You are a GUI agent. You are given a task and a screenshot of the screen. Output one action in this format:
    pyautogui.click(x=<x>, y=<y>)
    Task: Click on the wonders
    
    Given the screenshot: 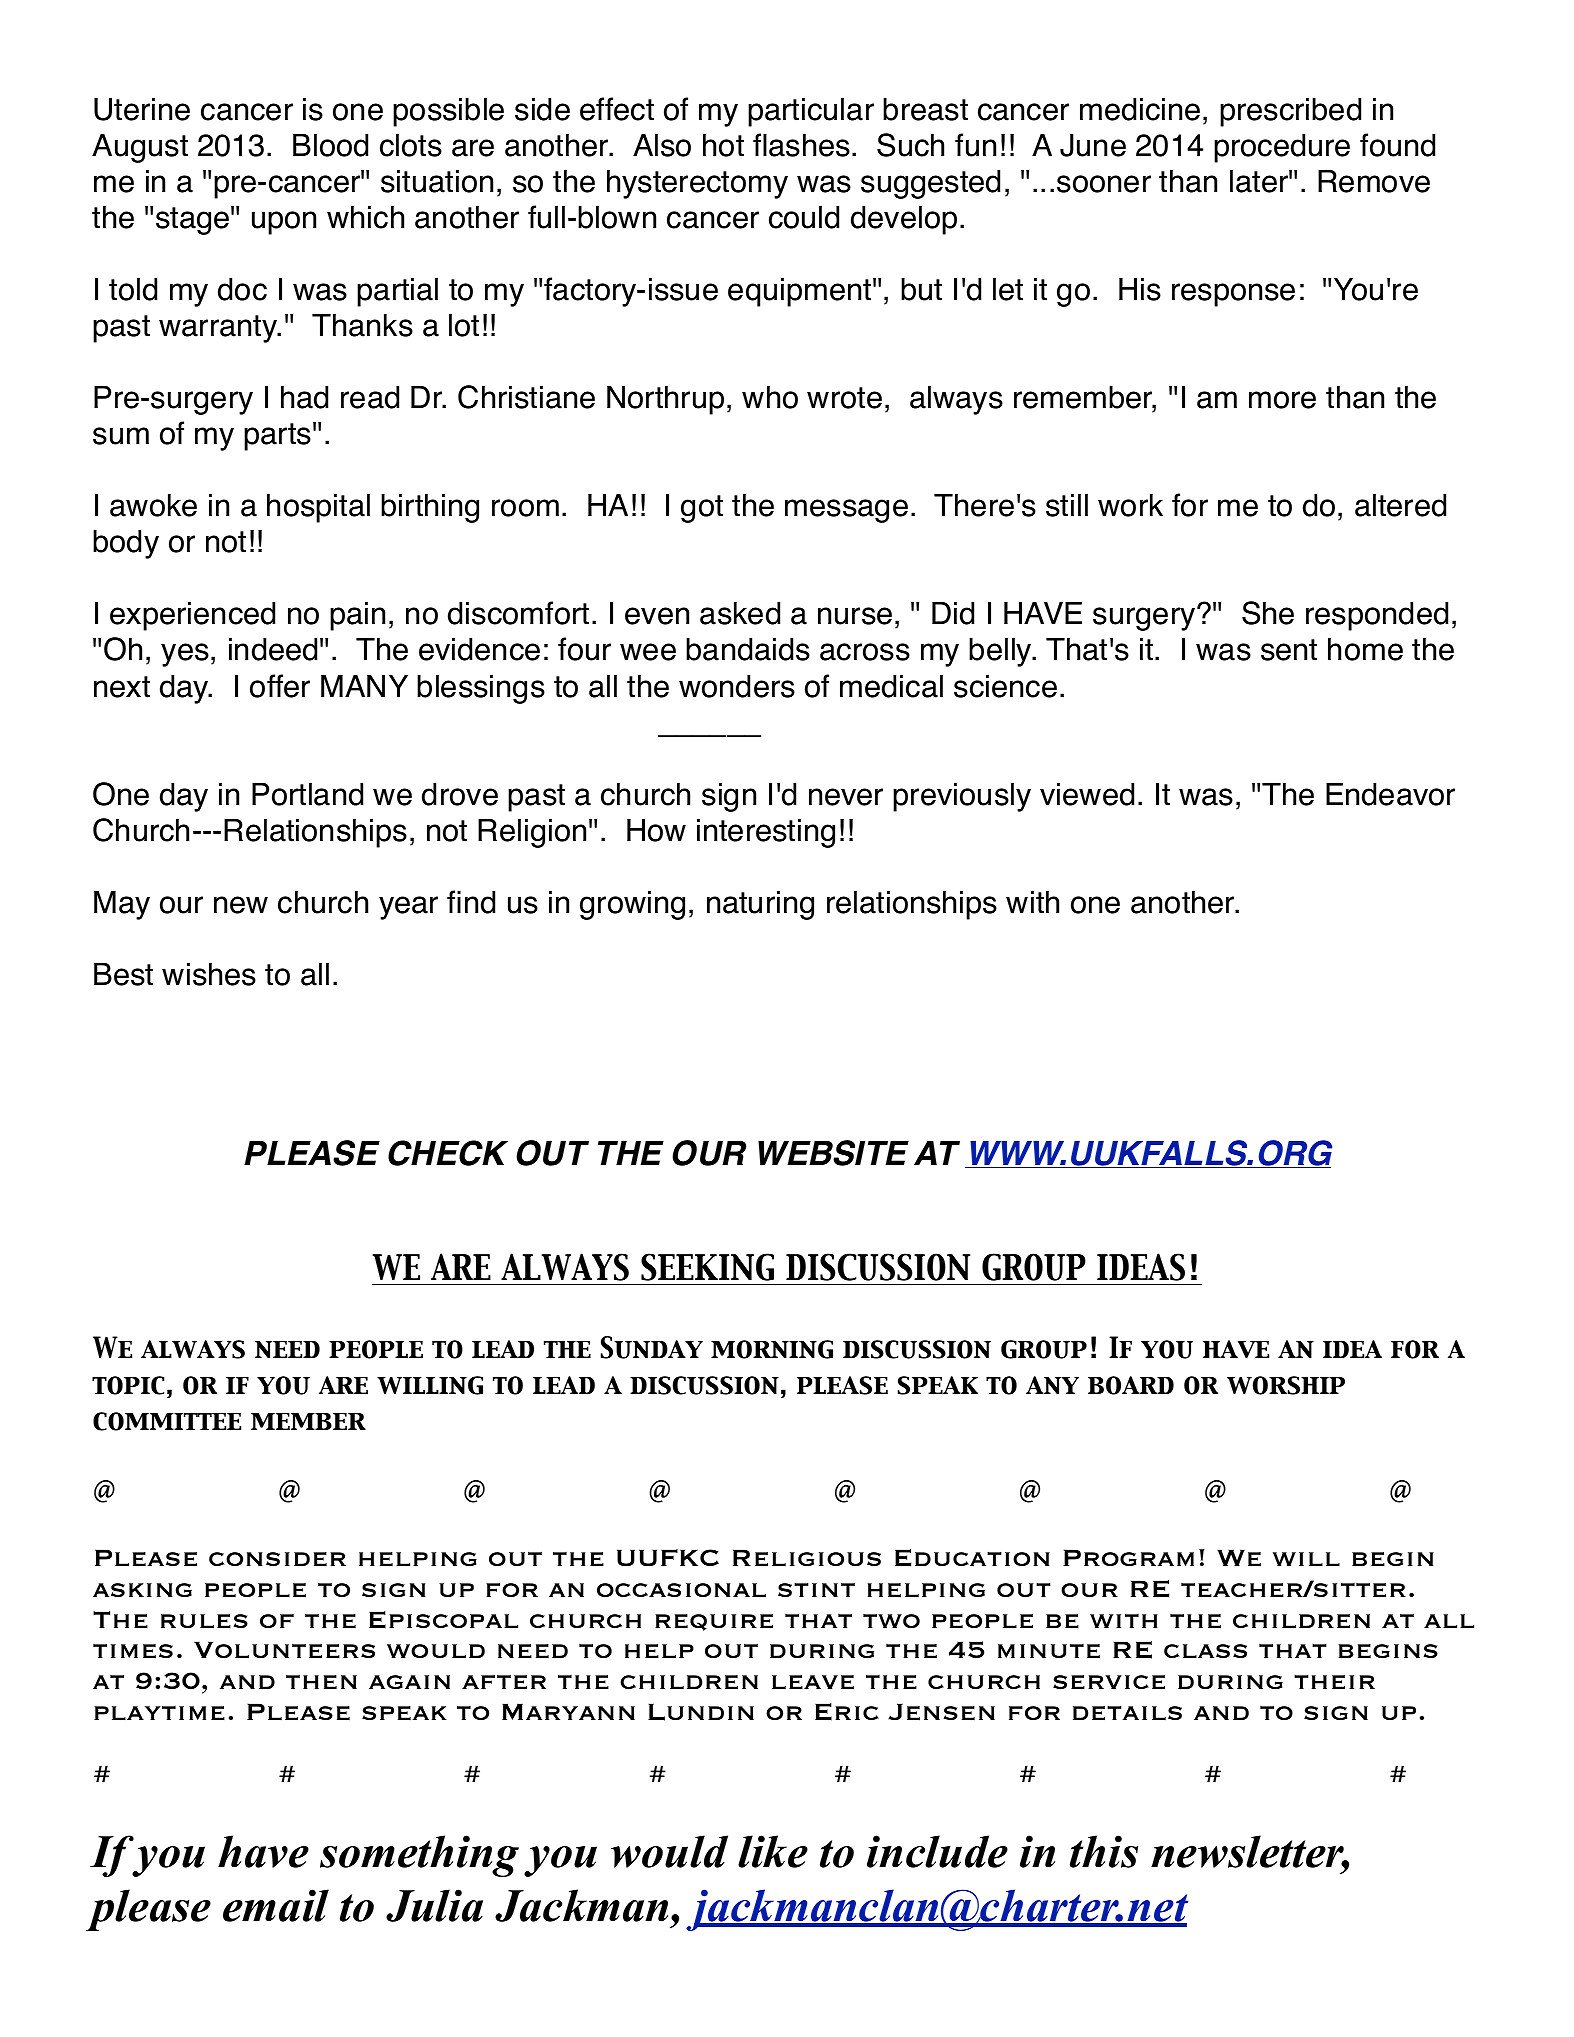 What is the action you would take?
    pyautogui.click(x=737, y=686)
